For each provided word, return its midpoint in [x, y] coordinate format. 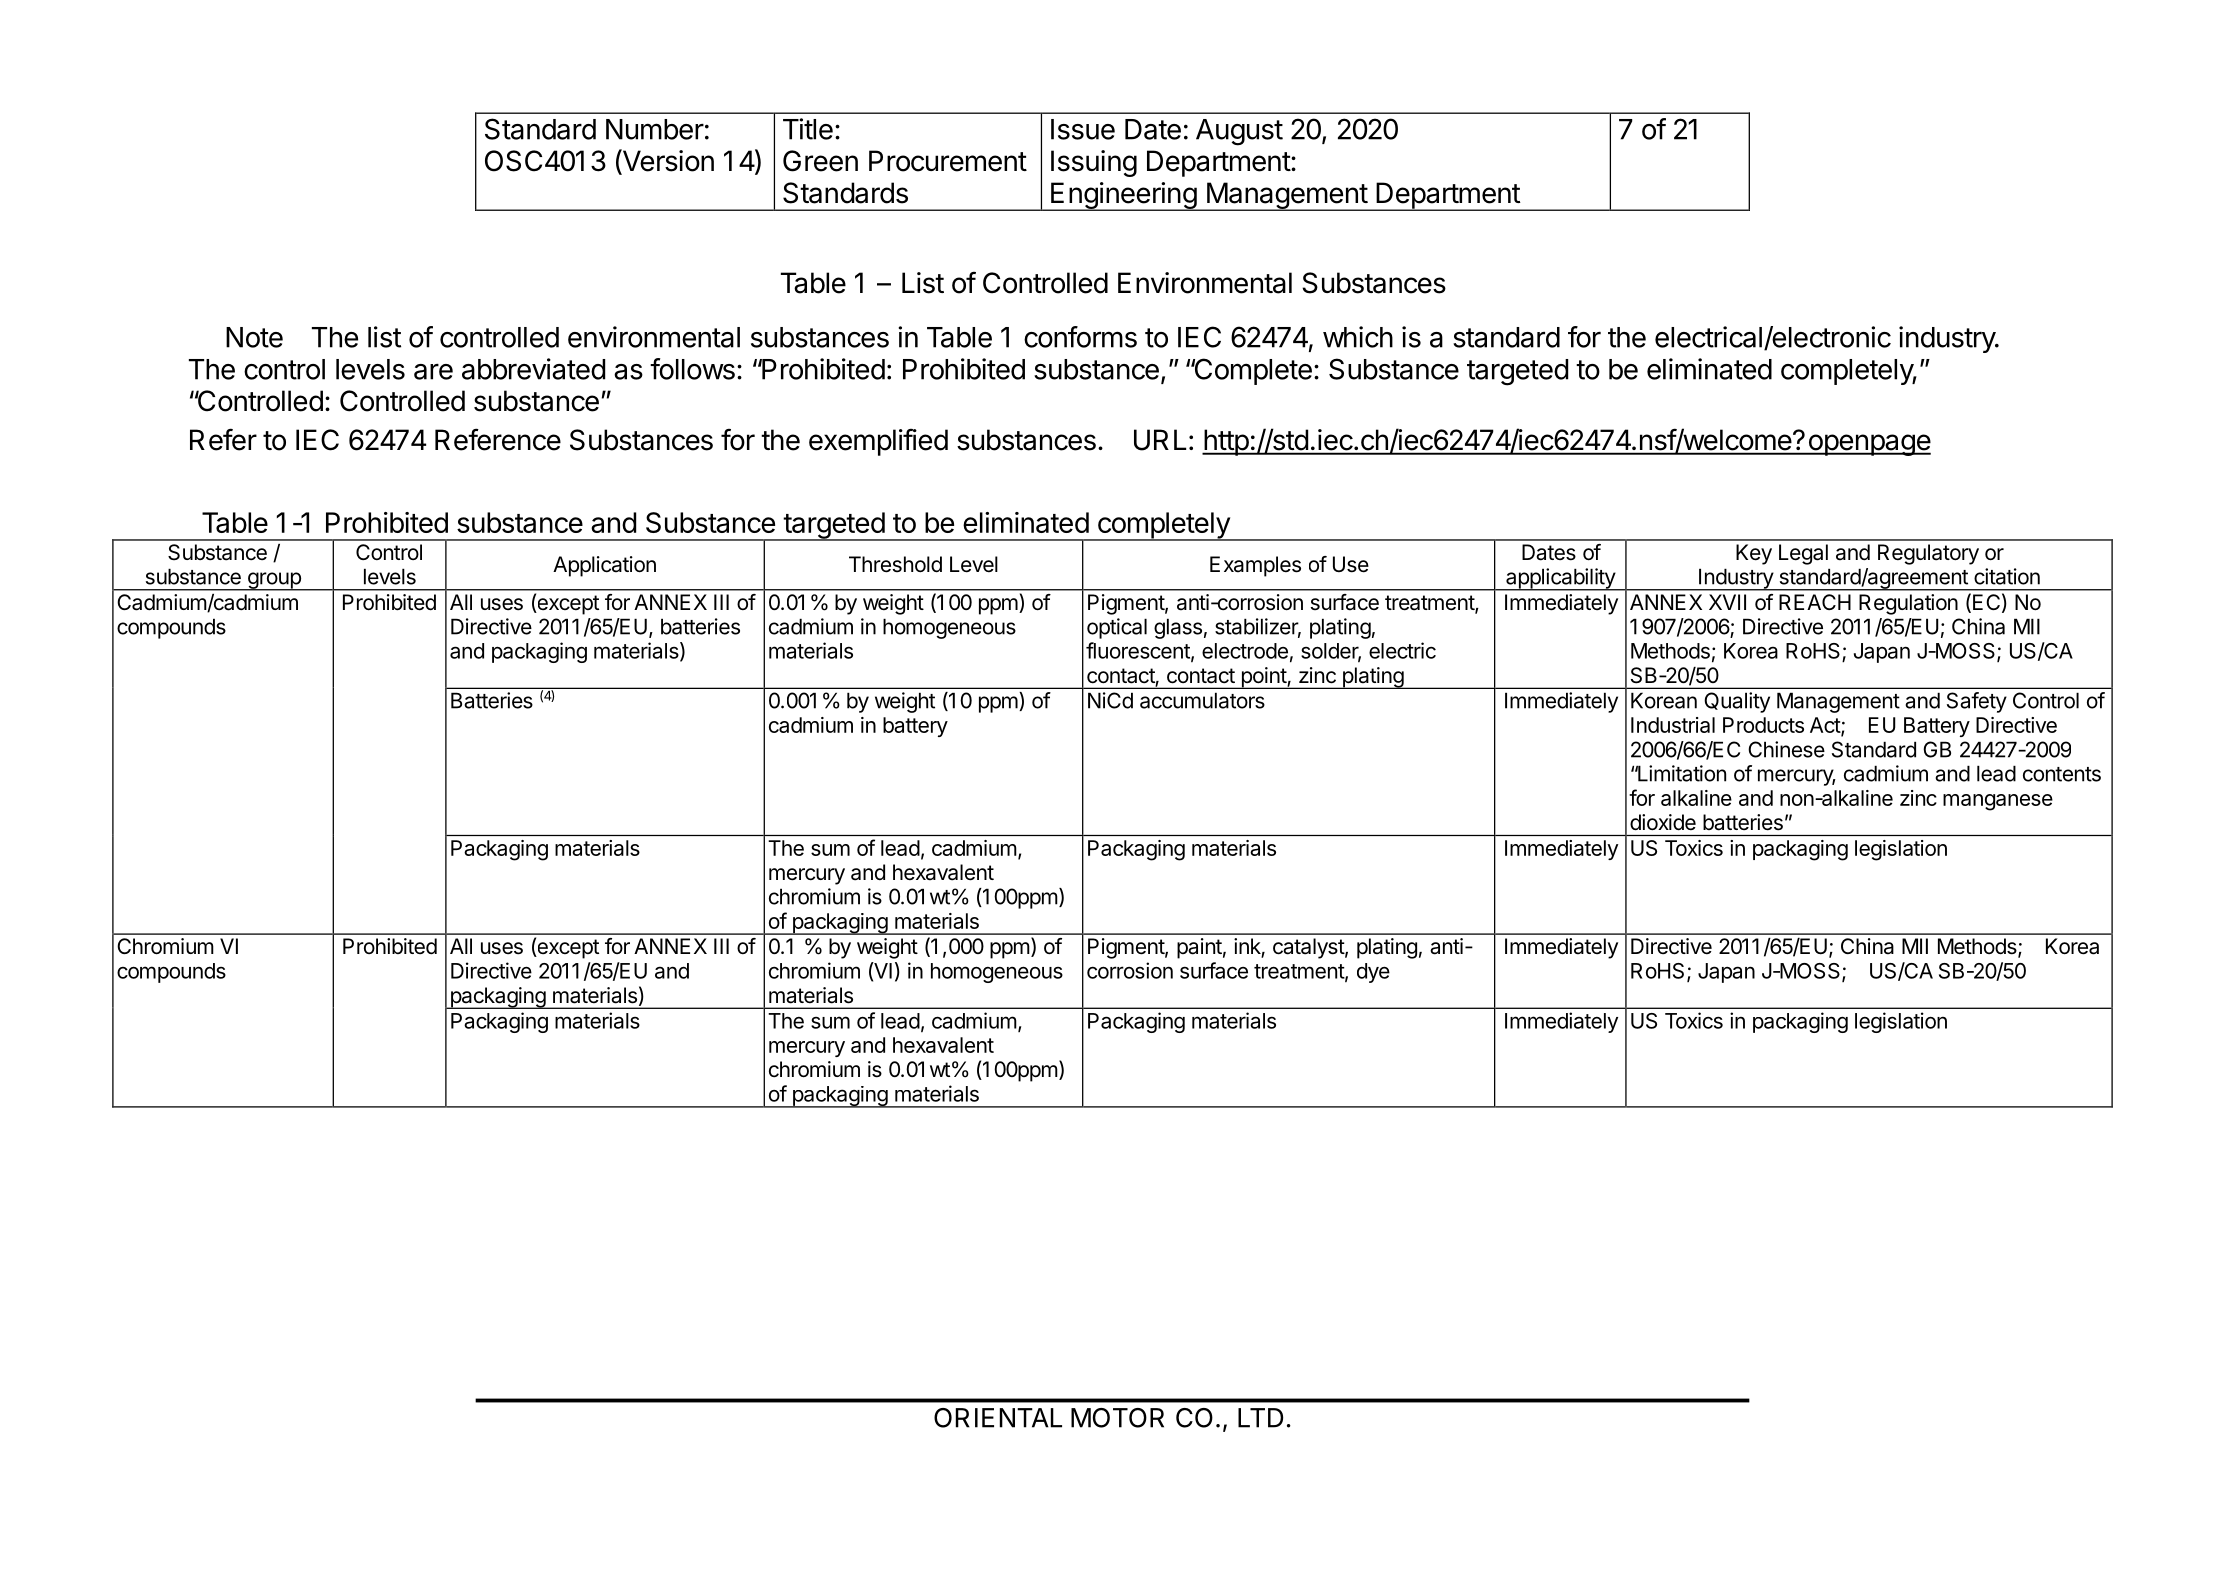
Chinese [1786, 749]
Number [655, 129]
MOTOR [1117, 1418]
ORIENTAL [998, 1418]
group [274, 581]
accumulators [1202, 700]
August [1239, 132]
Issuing [1094, 163]
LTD [1260, 1418]
